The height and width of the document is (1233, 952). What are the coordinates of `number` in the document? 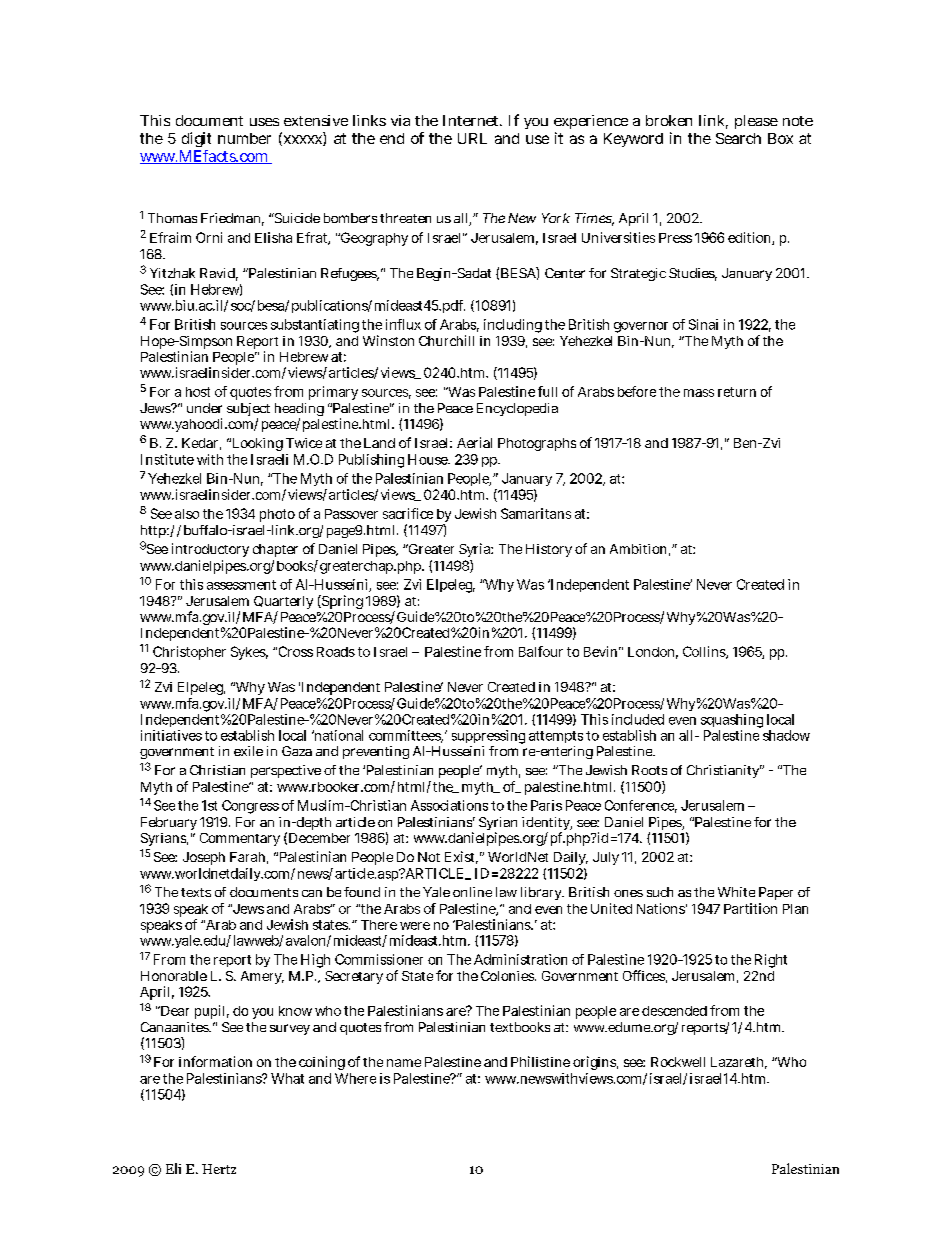 It's located at (244, 138).
